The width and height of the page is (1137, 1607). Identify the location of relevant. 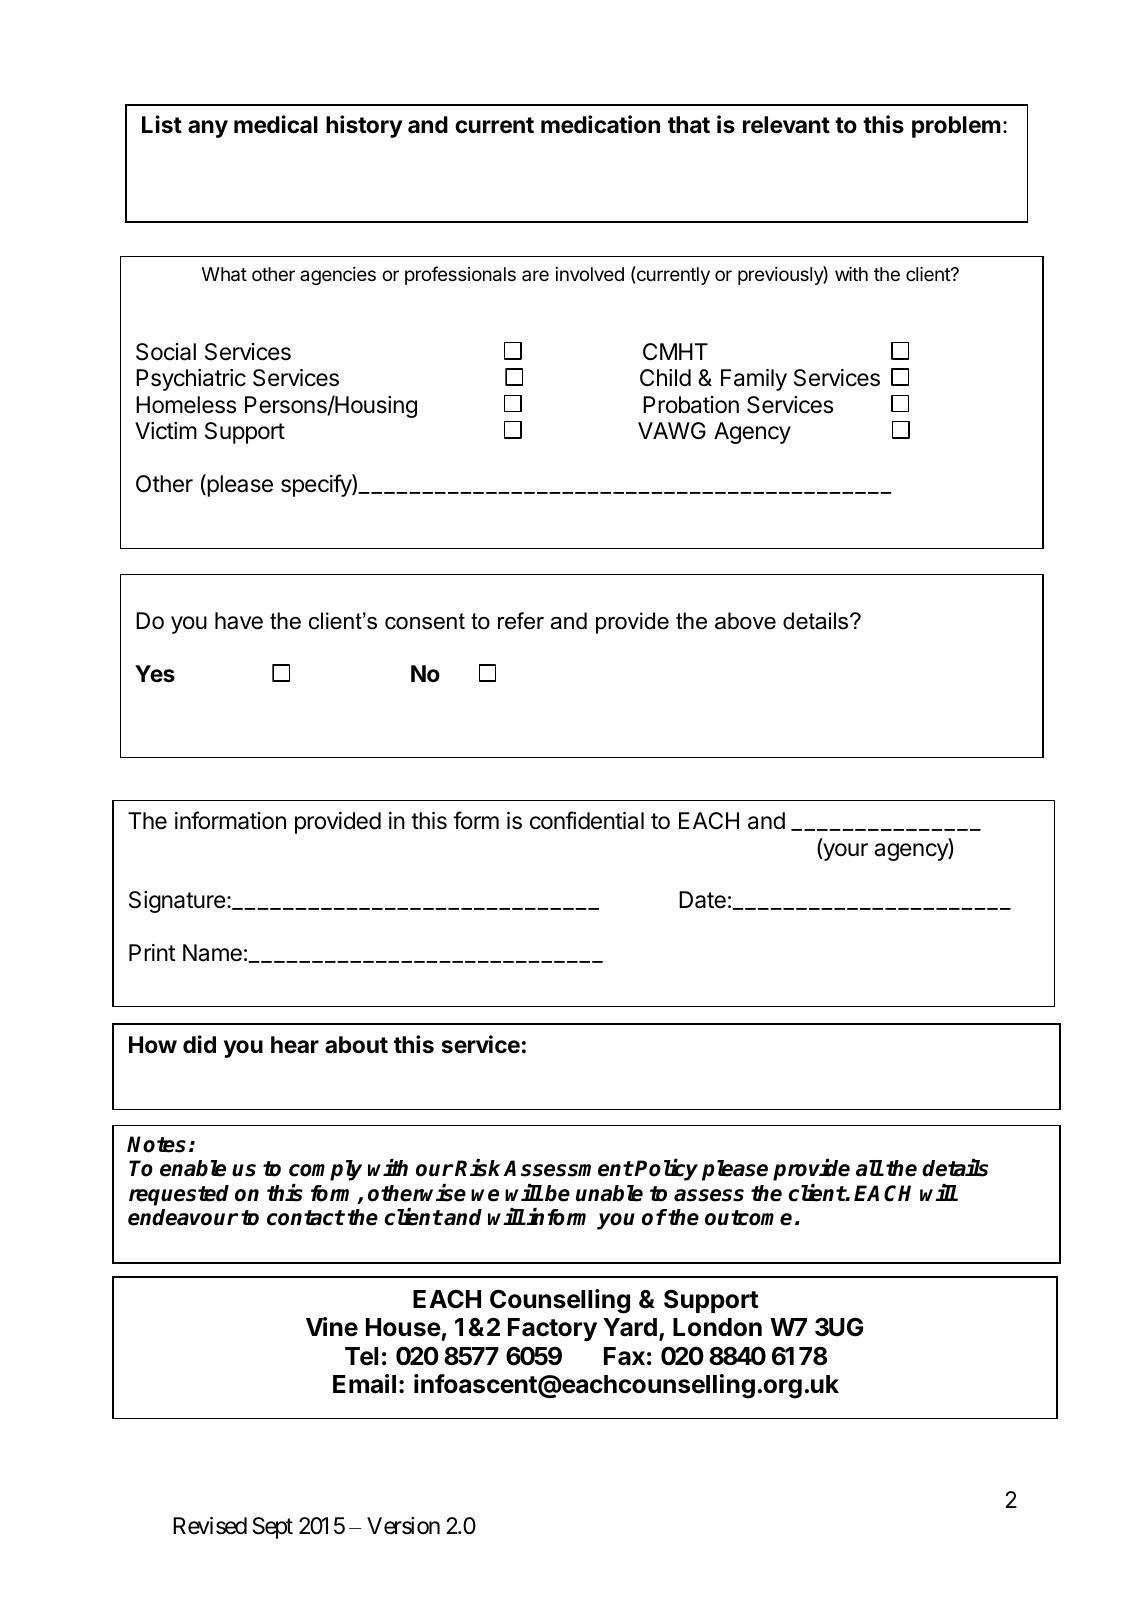
(786, 125).
